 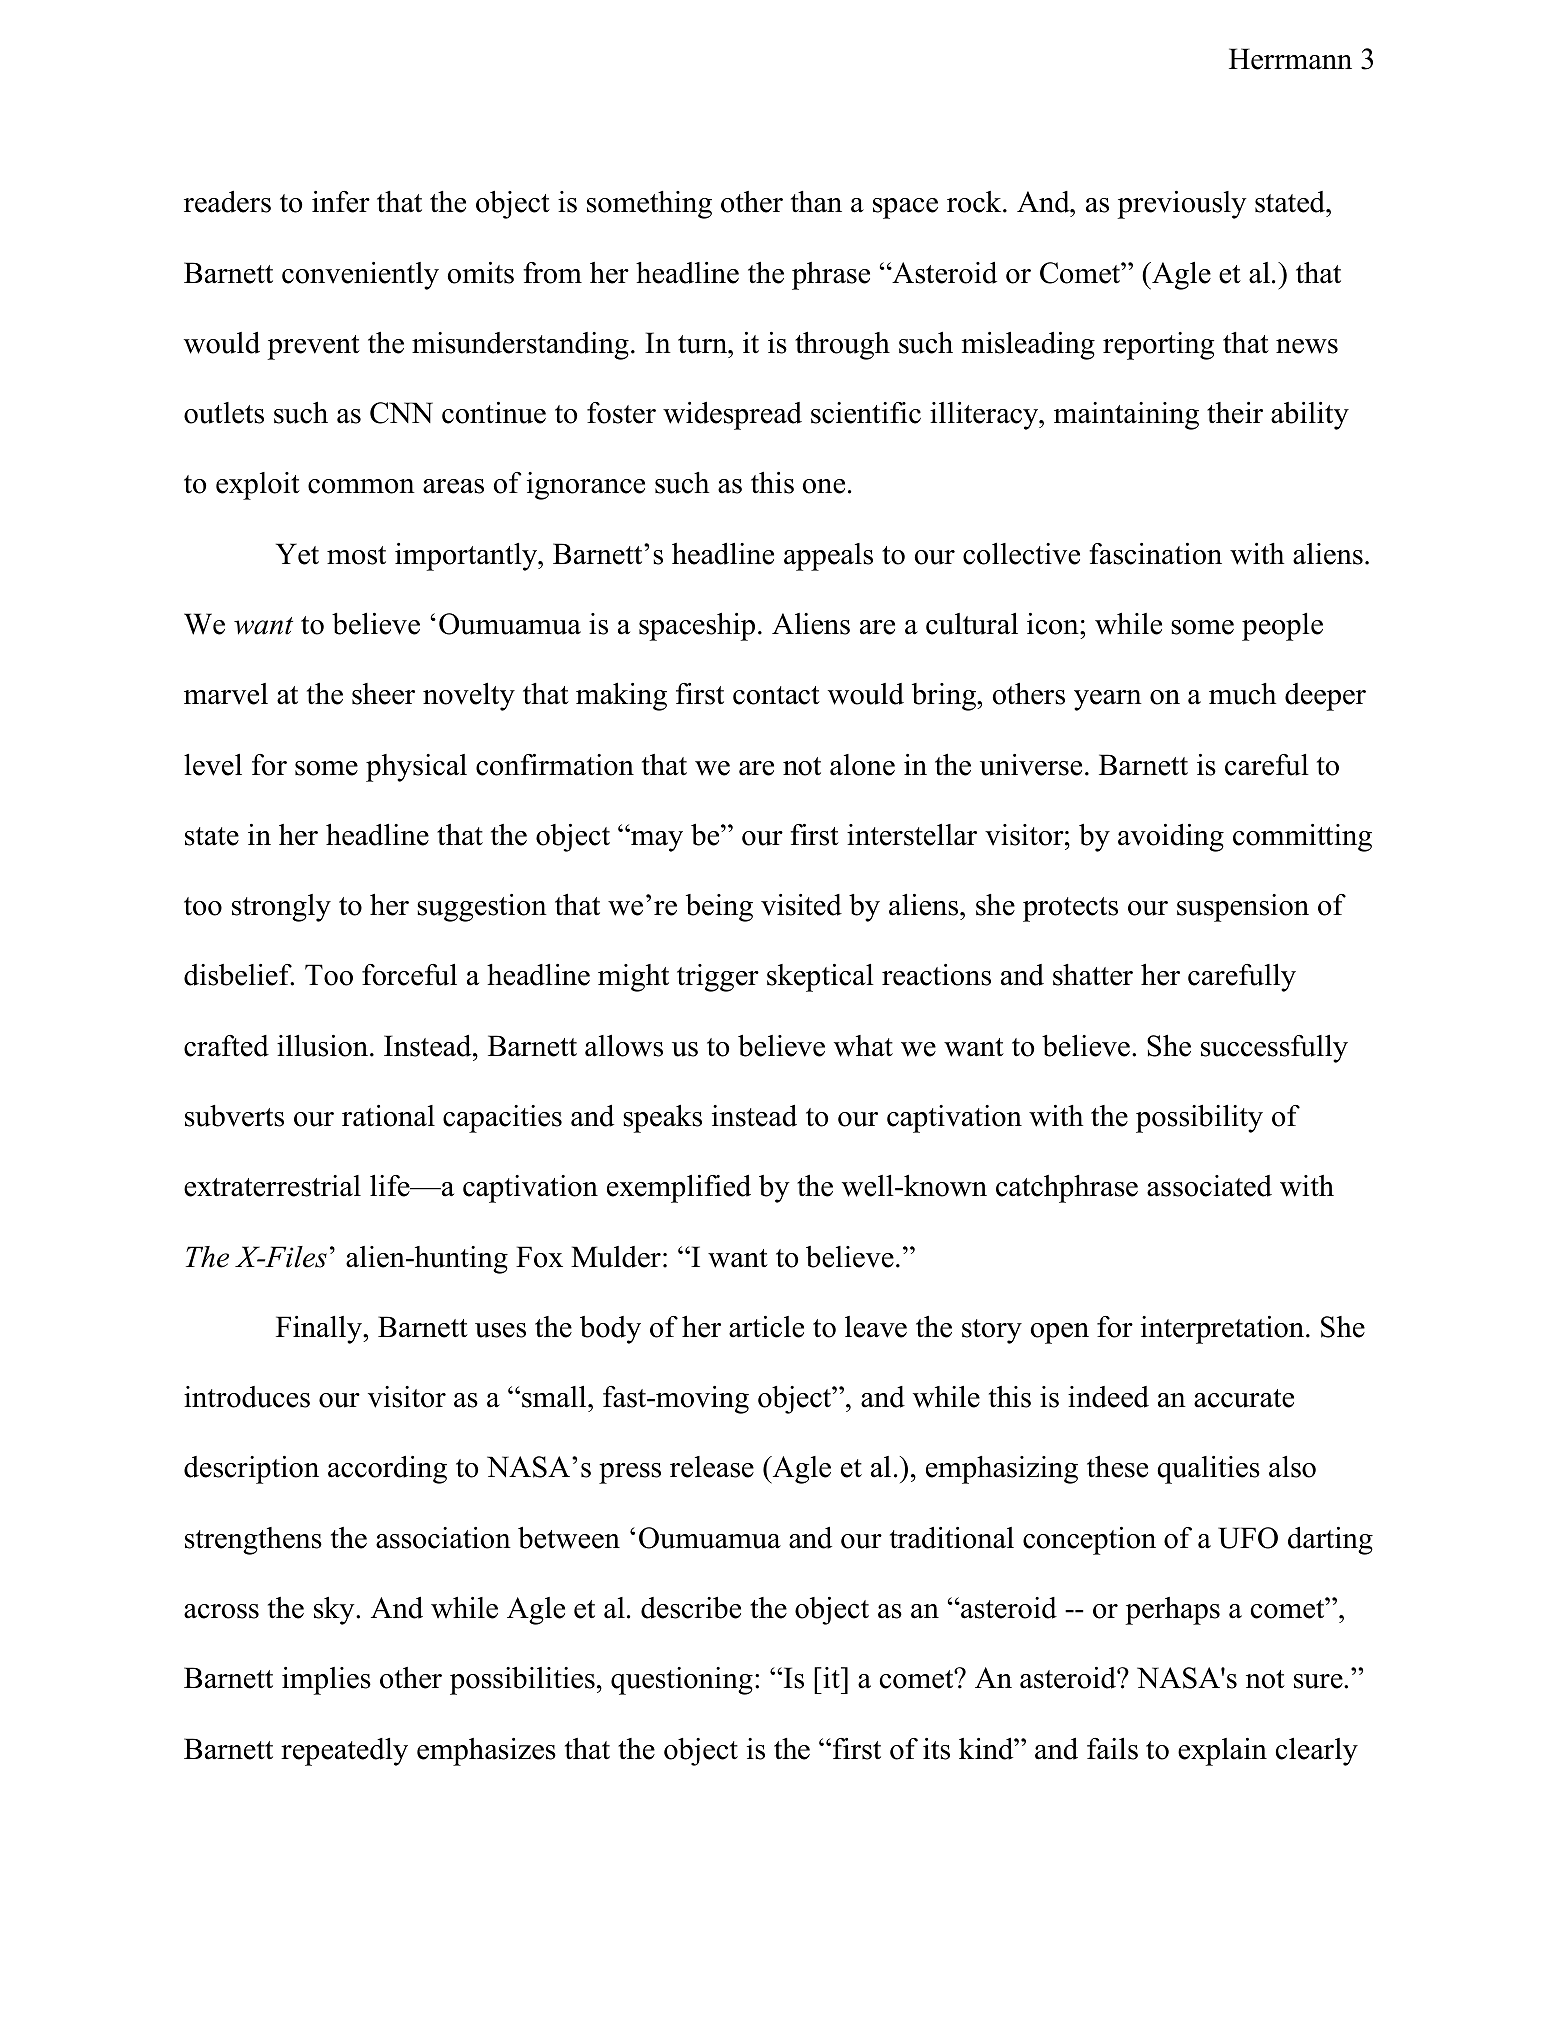 I want to click on visited, so click(x=801, y=905).
